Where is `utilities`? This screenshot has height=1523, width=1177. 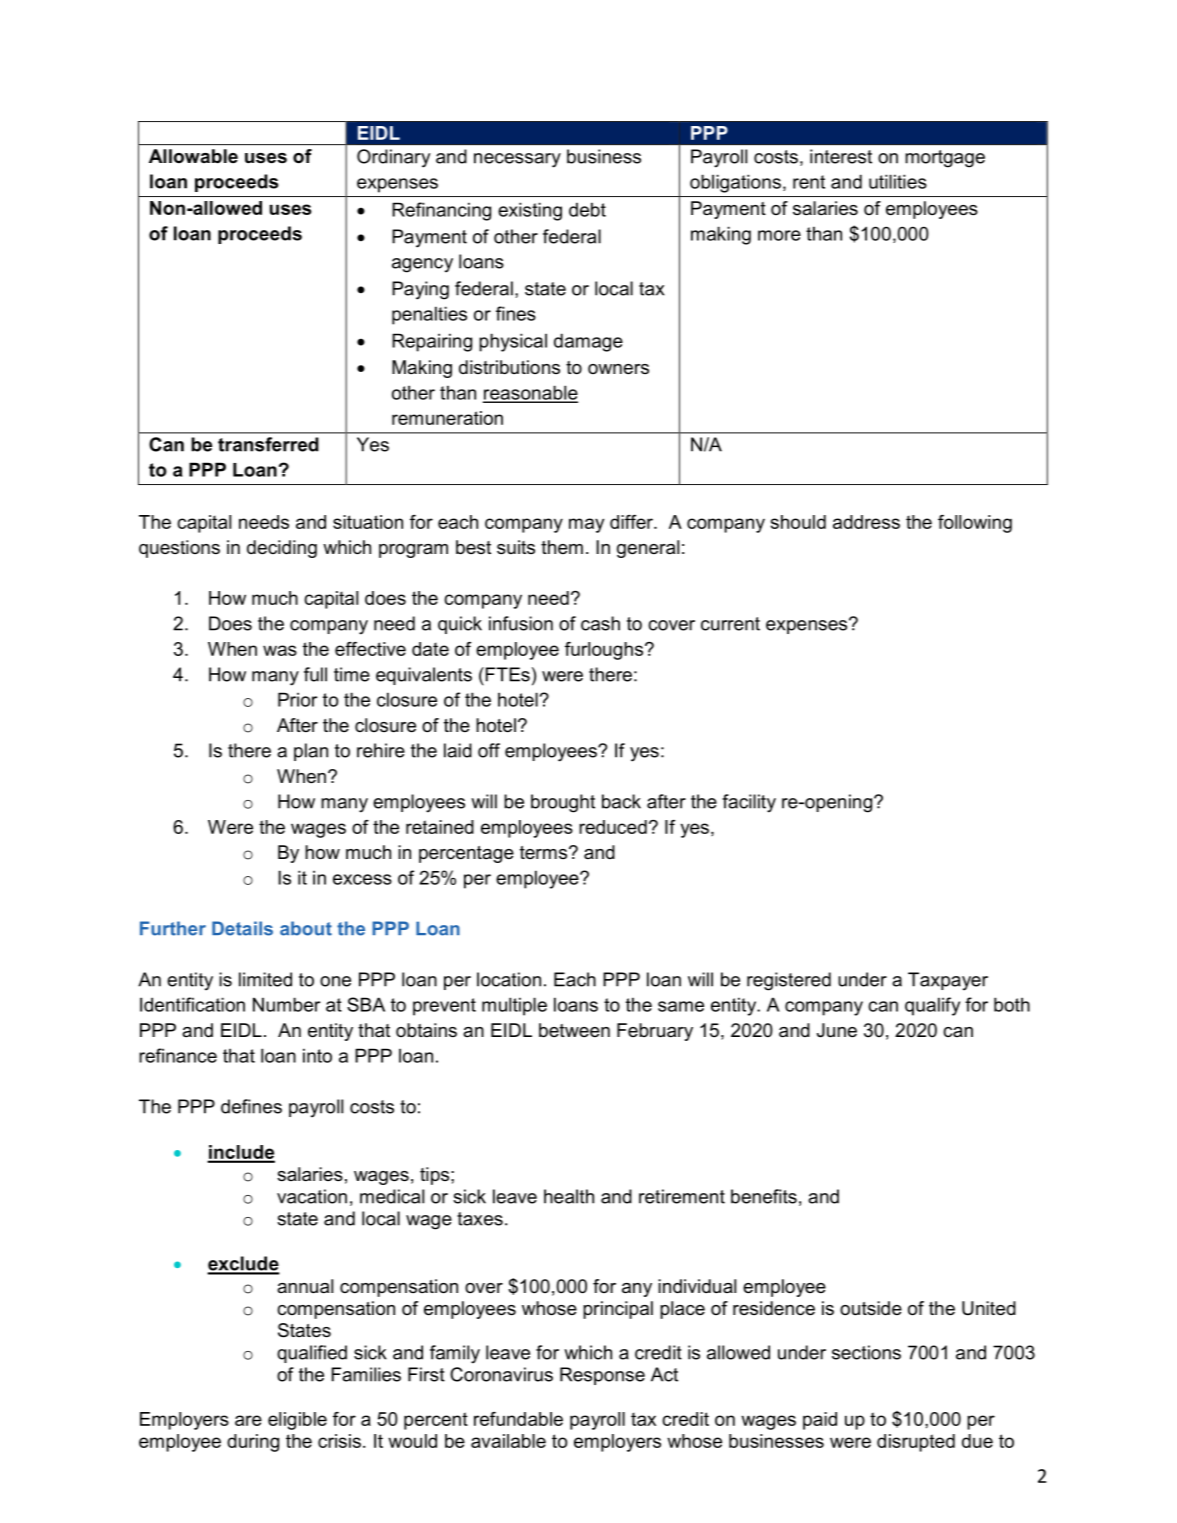
utilities is located at coordinates (898, 181).
